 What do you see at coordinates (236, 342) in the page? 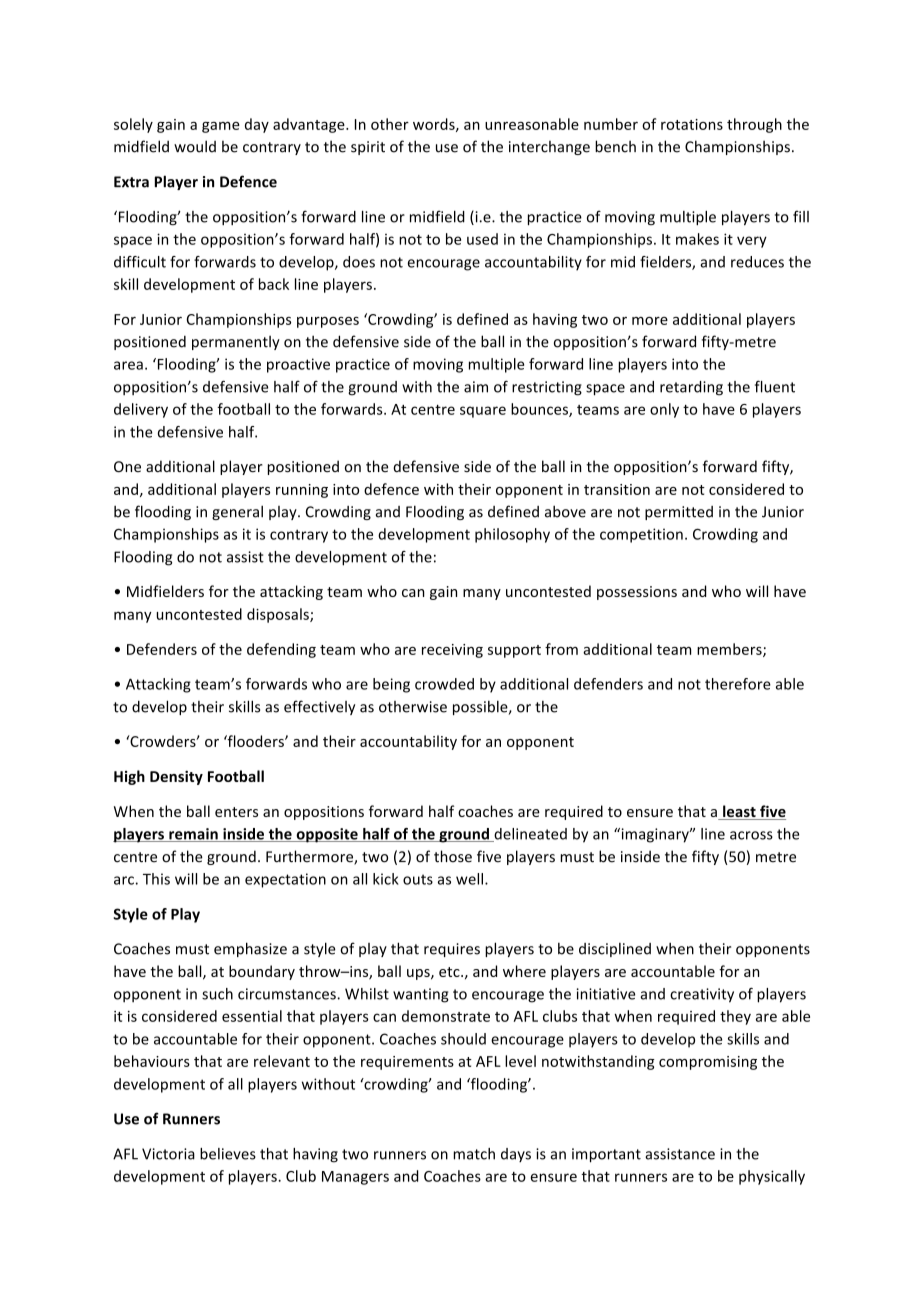
I see `permanently` at bounding box center [236, 342].
